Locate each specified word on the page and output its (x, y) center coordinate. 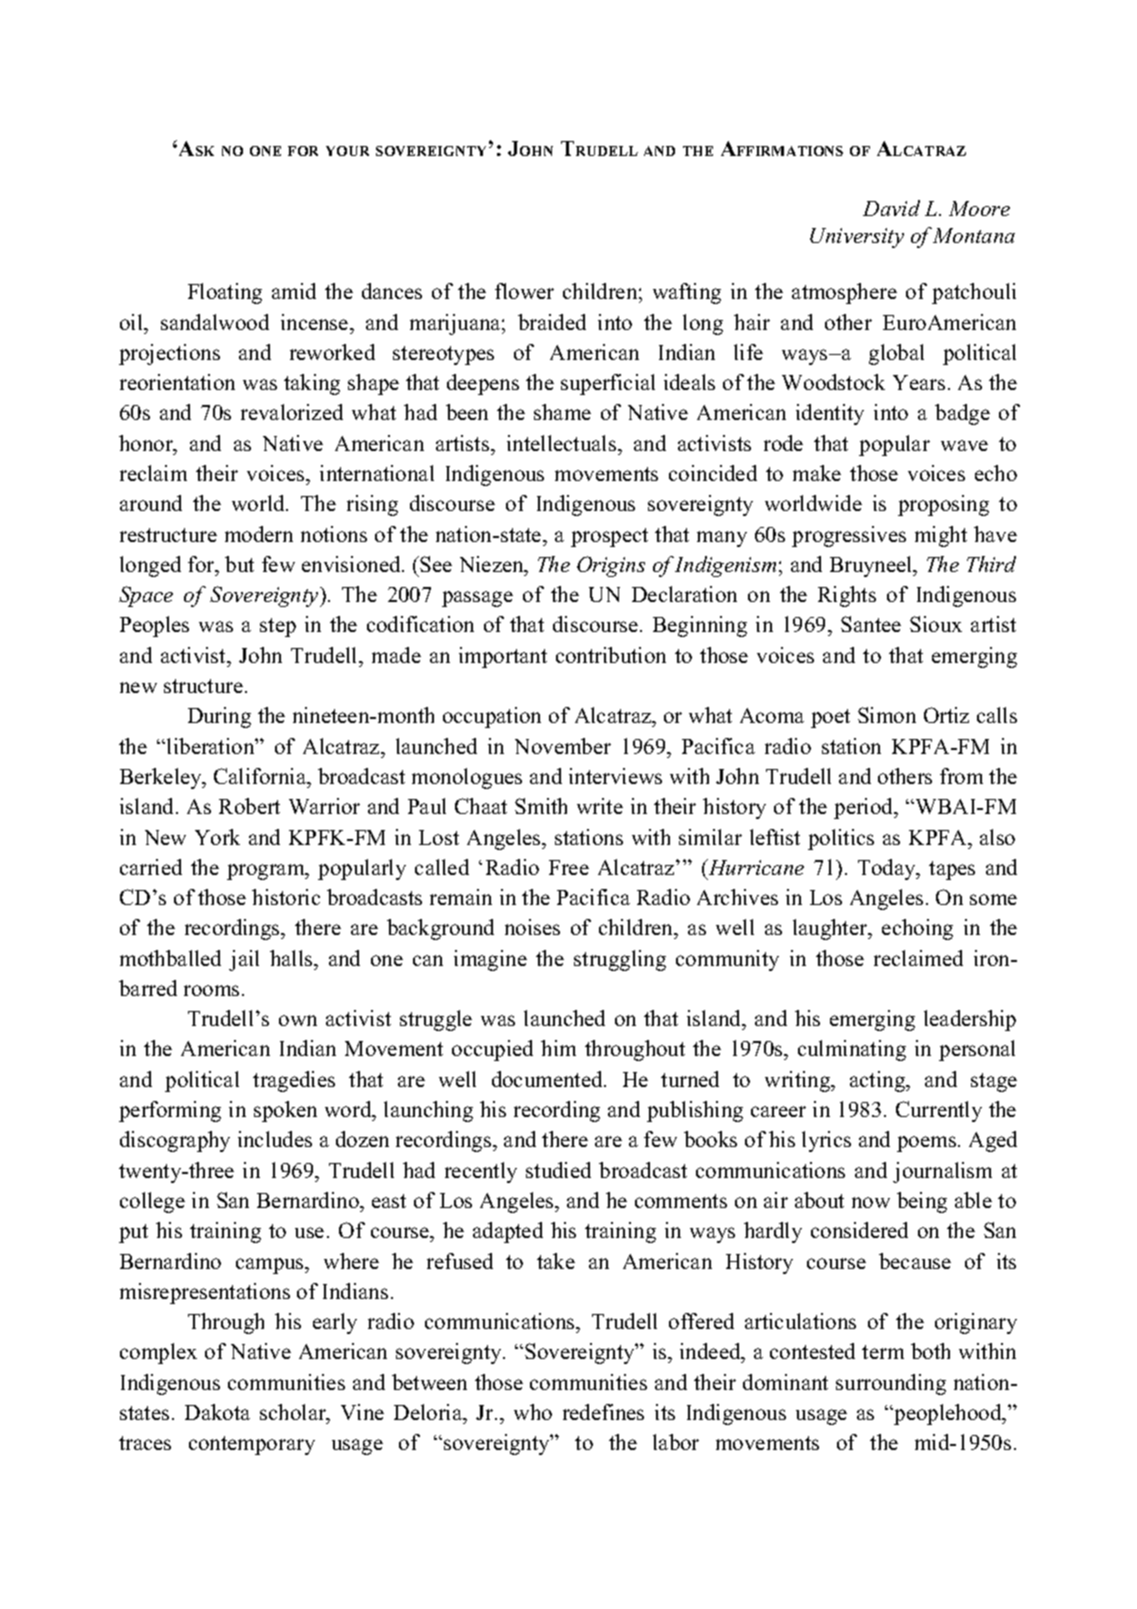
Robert (249, 806)
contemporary (252, 1445)
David (891, 208)
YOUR (347, 151)
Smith (541, 806)
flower (524, 291)
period (865, 808)
